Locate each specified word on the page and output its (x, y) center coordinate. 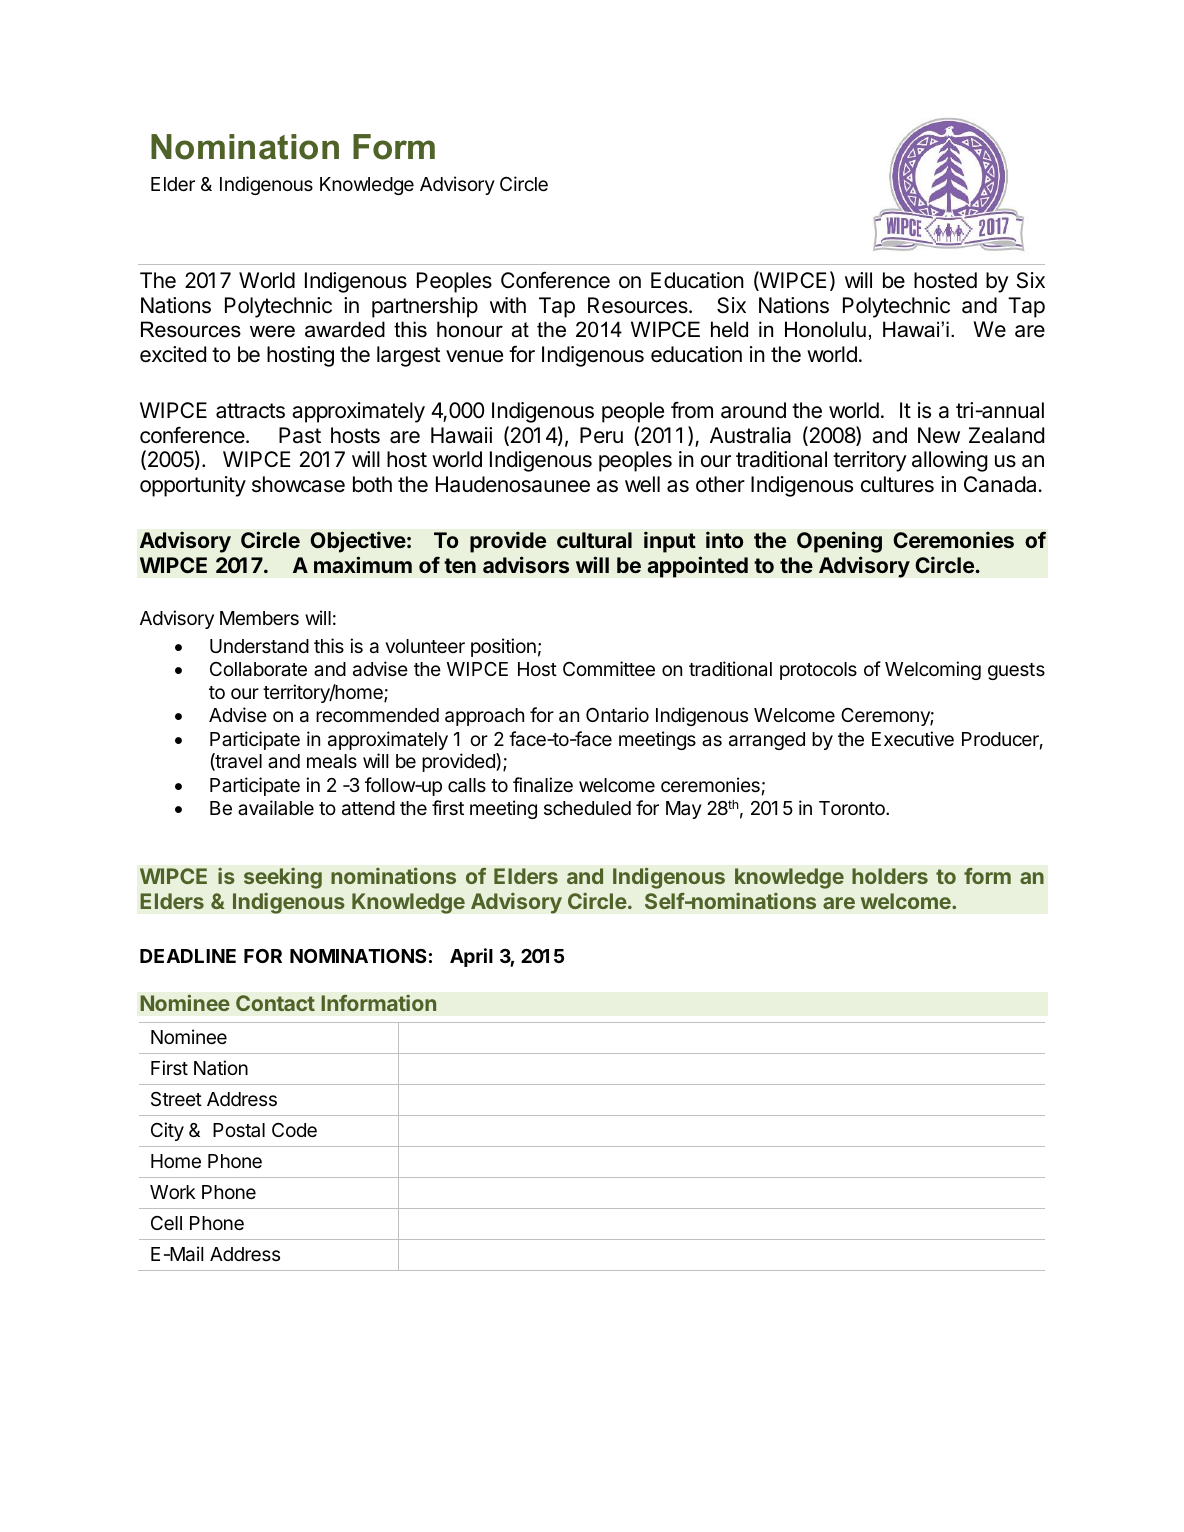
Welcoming (933, 670)
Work (173, 1192)
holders (890, 876)
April (471, 957)
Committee (609, 668)
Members (259, 618)
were (272, 331)
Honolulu (825, 329)
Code (294, 1130)
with (508, 305)
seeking (283, 878)
